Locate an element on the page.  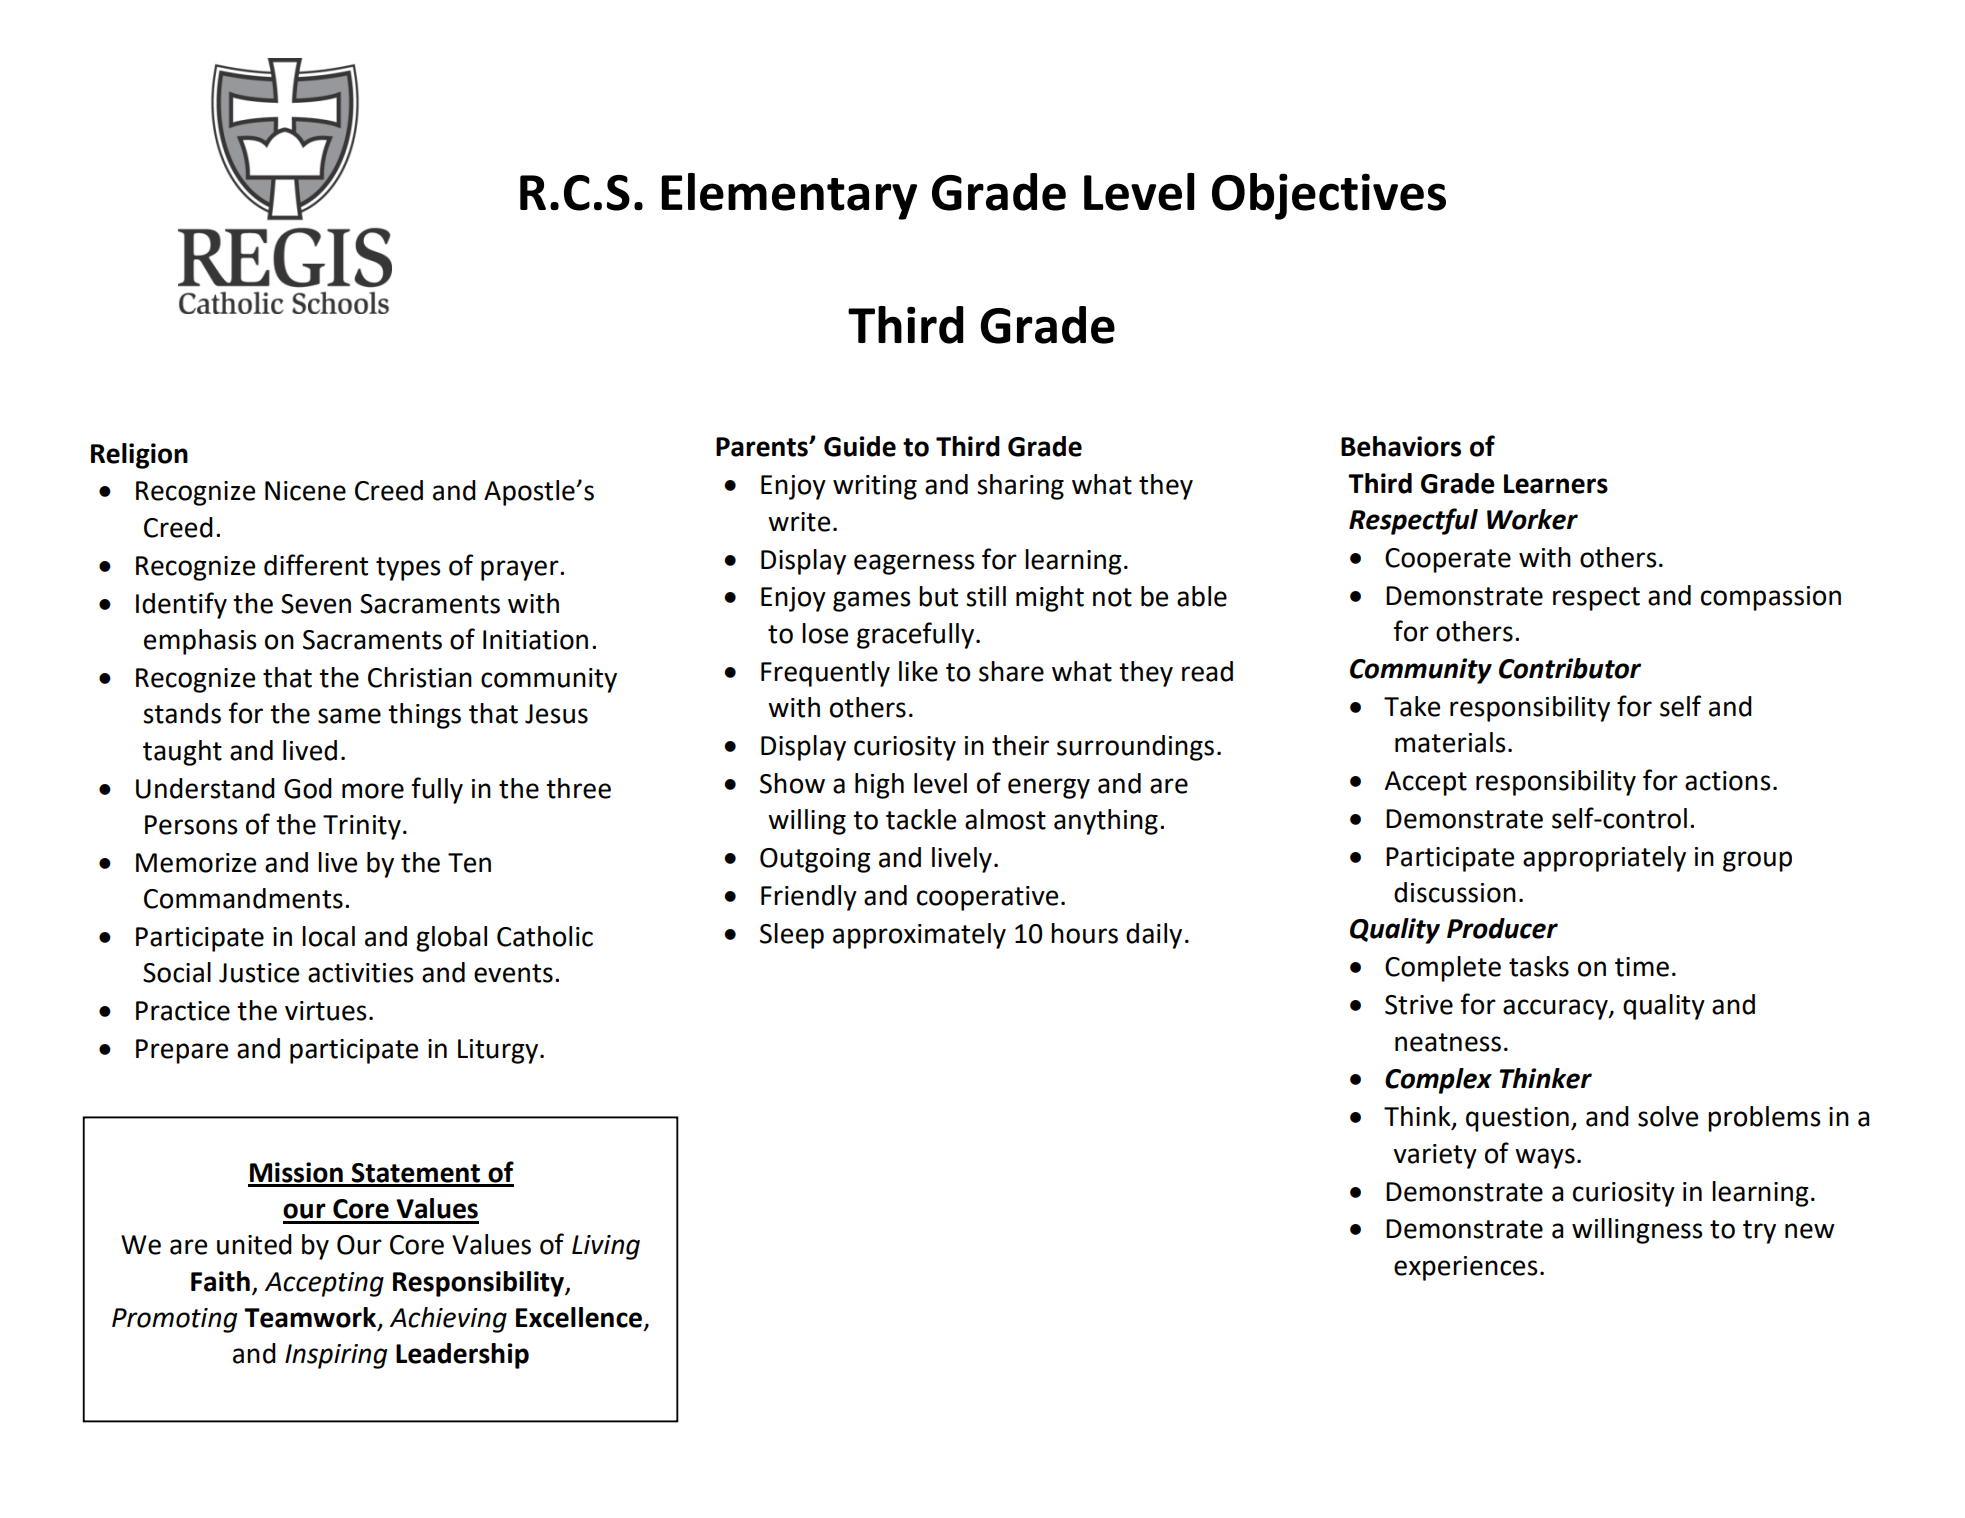
Teamwork is located at coordinates (311, 1318).
